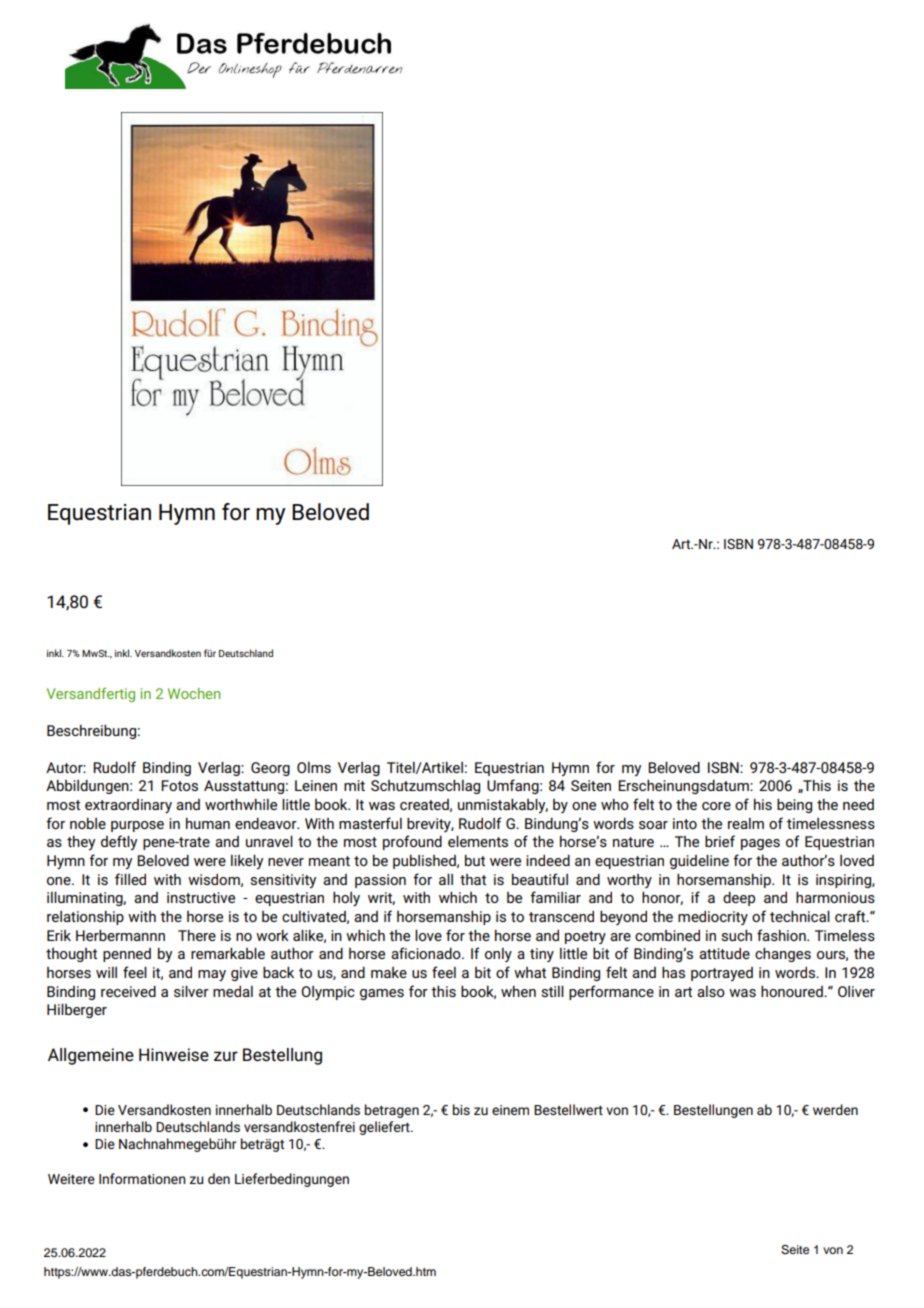  I want to click on Allgemeine, so click(91, 1056).
